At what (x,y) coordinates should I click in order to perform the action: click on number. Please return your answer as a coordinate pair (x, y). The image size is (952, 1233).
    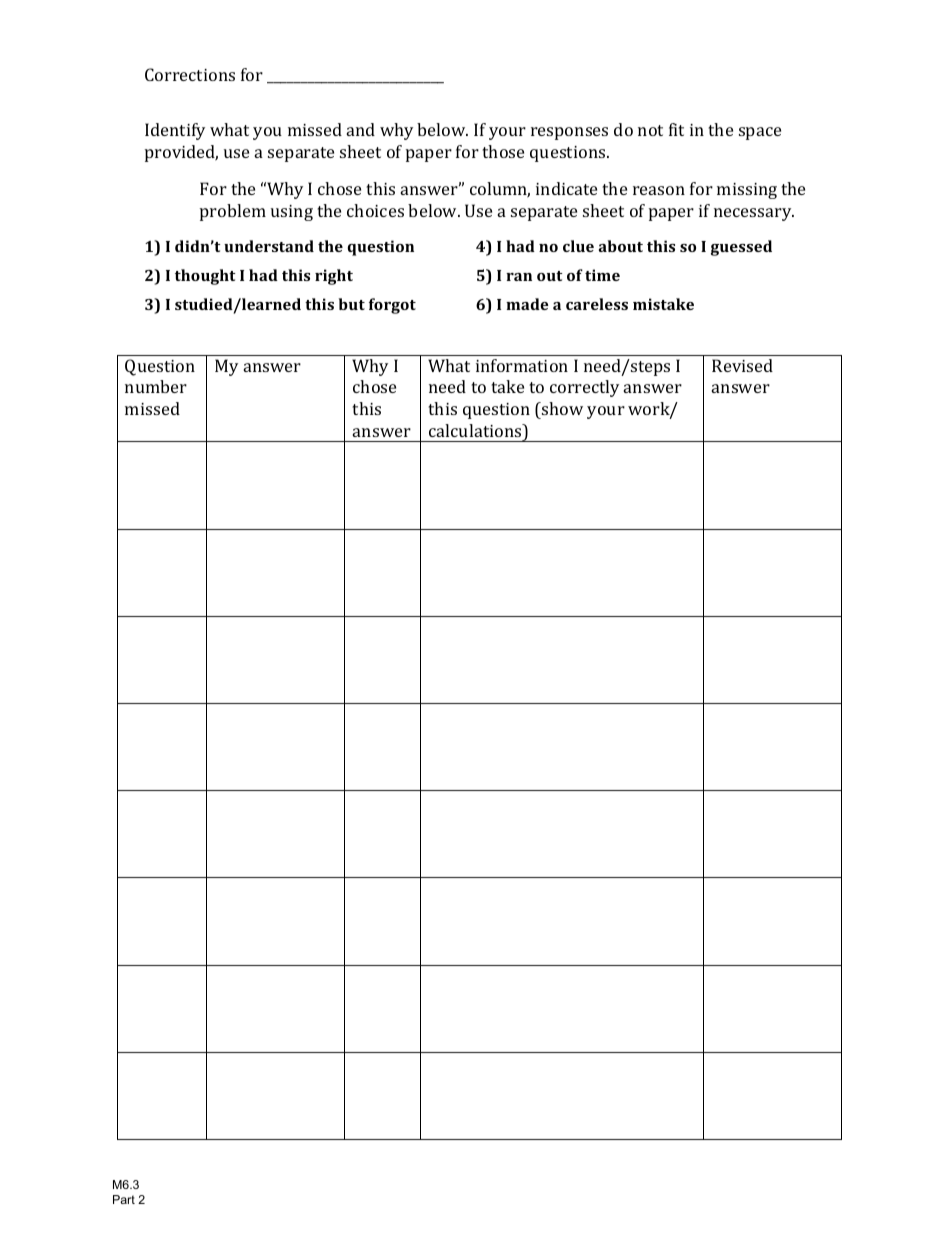
    Looking at the image, I should click on (156, 386).
